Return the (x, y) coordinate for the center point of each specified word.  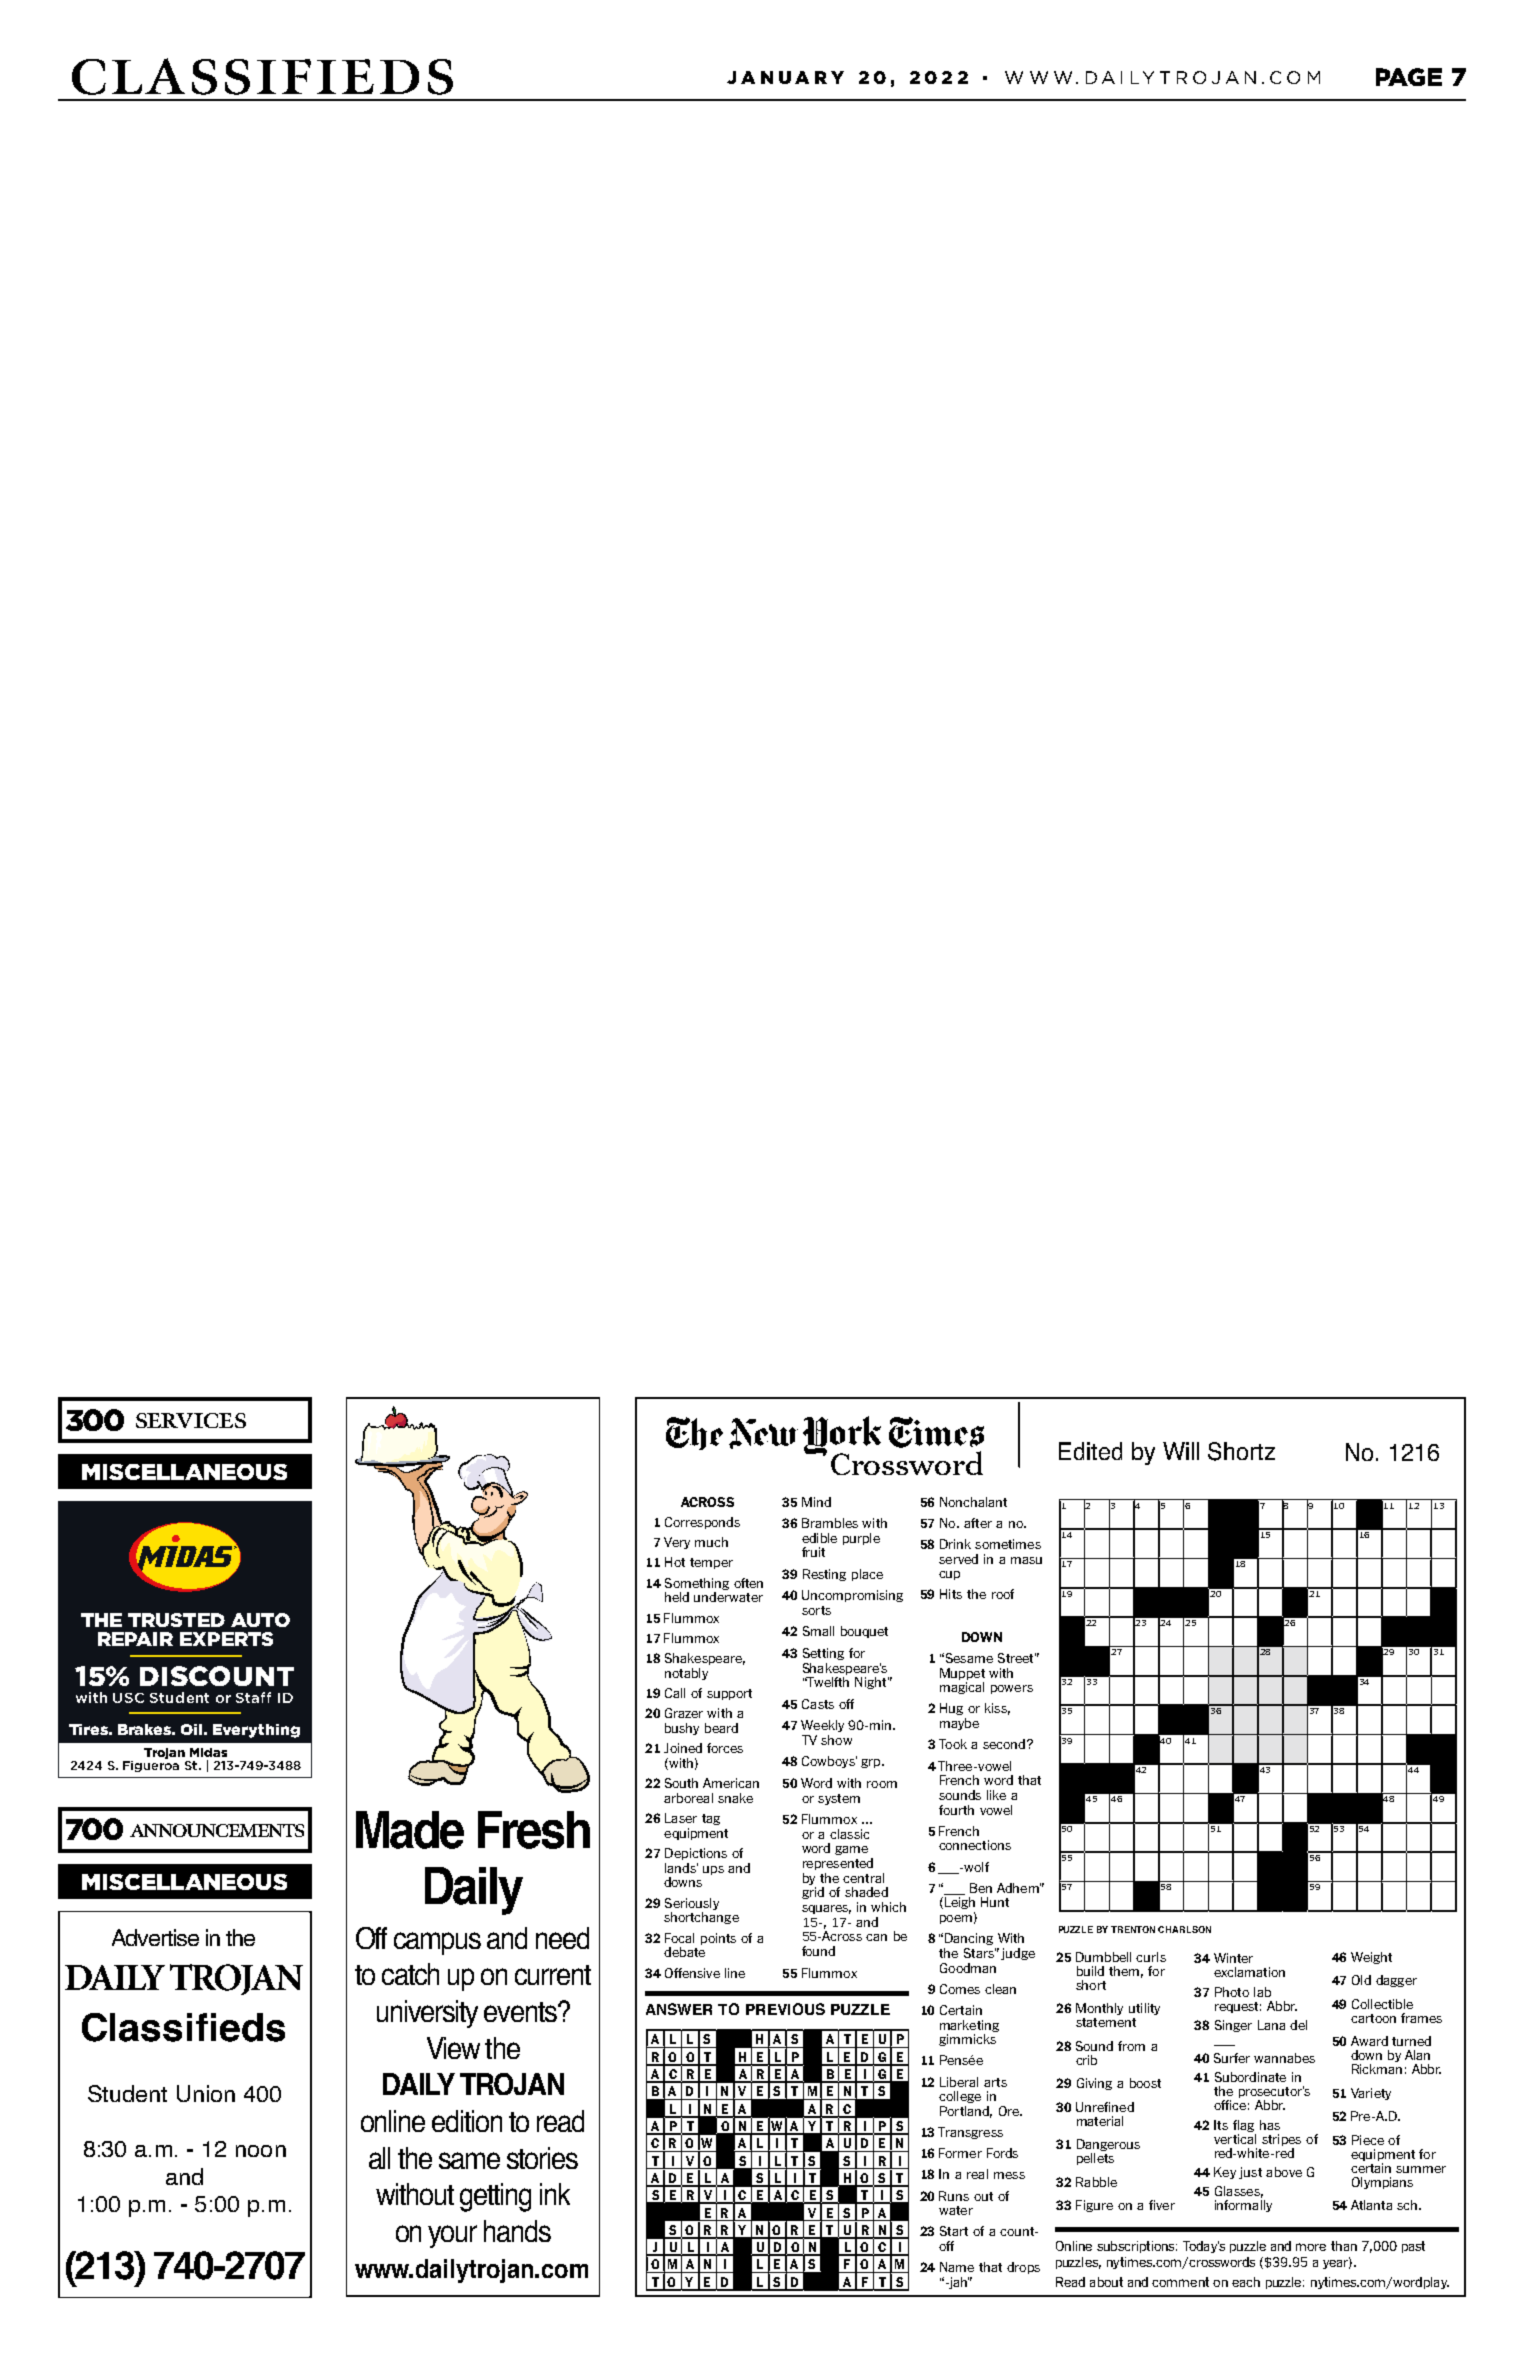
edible (819, 1538)
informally (1243, 2206)
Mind (816, 1502)
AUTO (260, 1620)
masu (1026, 1560)
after (978, 1523)
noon (261, 2151)
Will (1181, 1451)
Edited (1090, 1451)
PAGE (1409, 77)
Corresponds (702, 1523)
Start (954, 2231)
